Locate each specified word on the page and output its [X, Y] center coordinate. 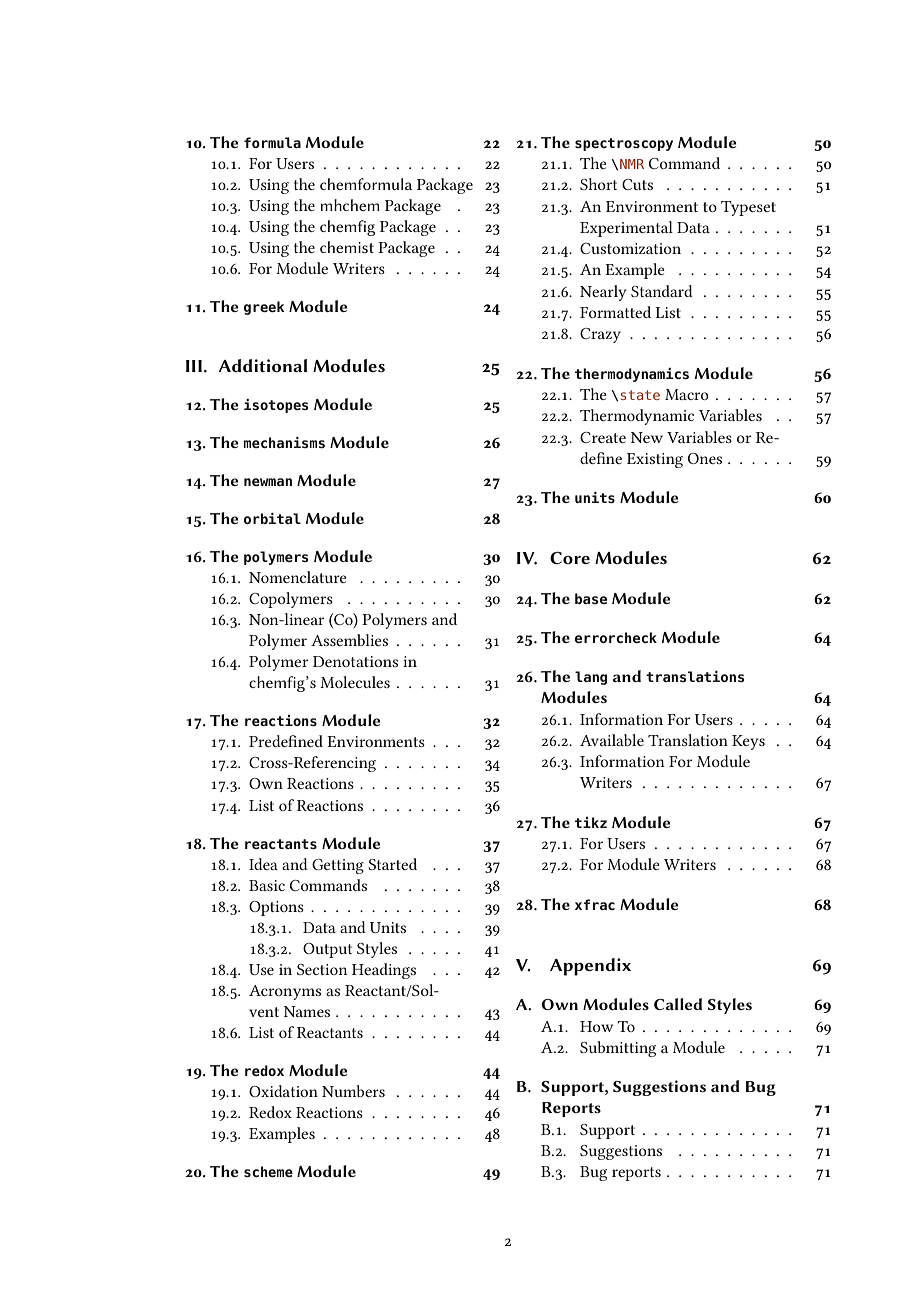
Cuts [637, 184]
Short [598, 184]
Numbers [353, 1091]
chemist [347, 247]
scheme [268, 1171]
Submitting [618, 1049]
